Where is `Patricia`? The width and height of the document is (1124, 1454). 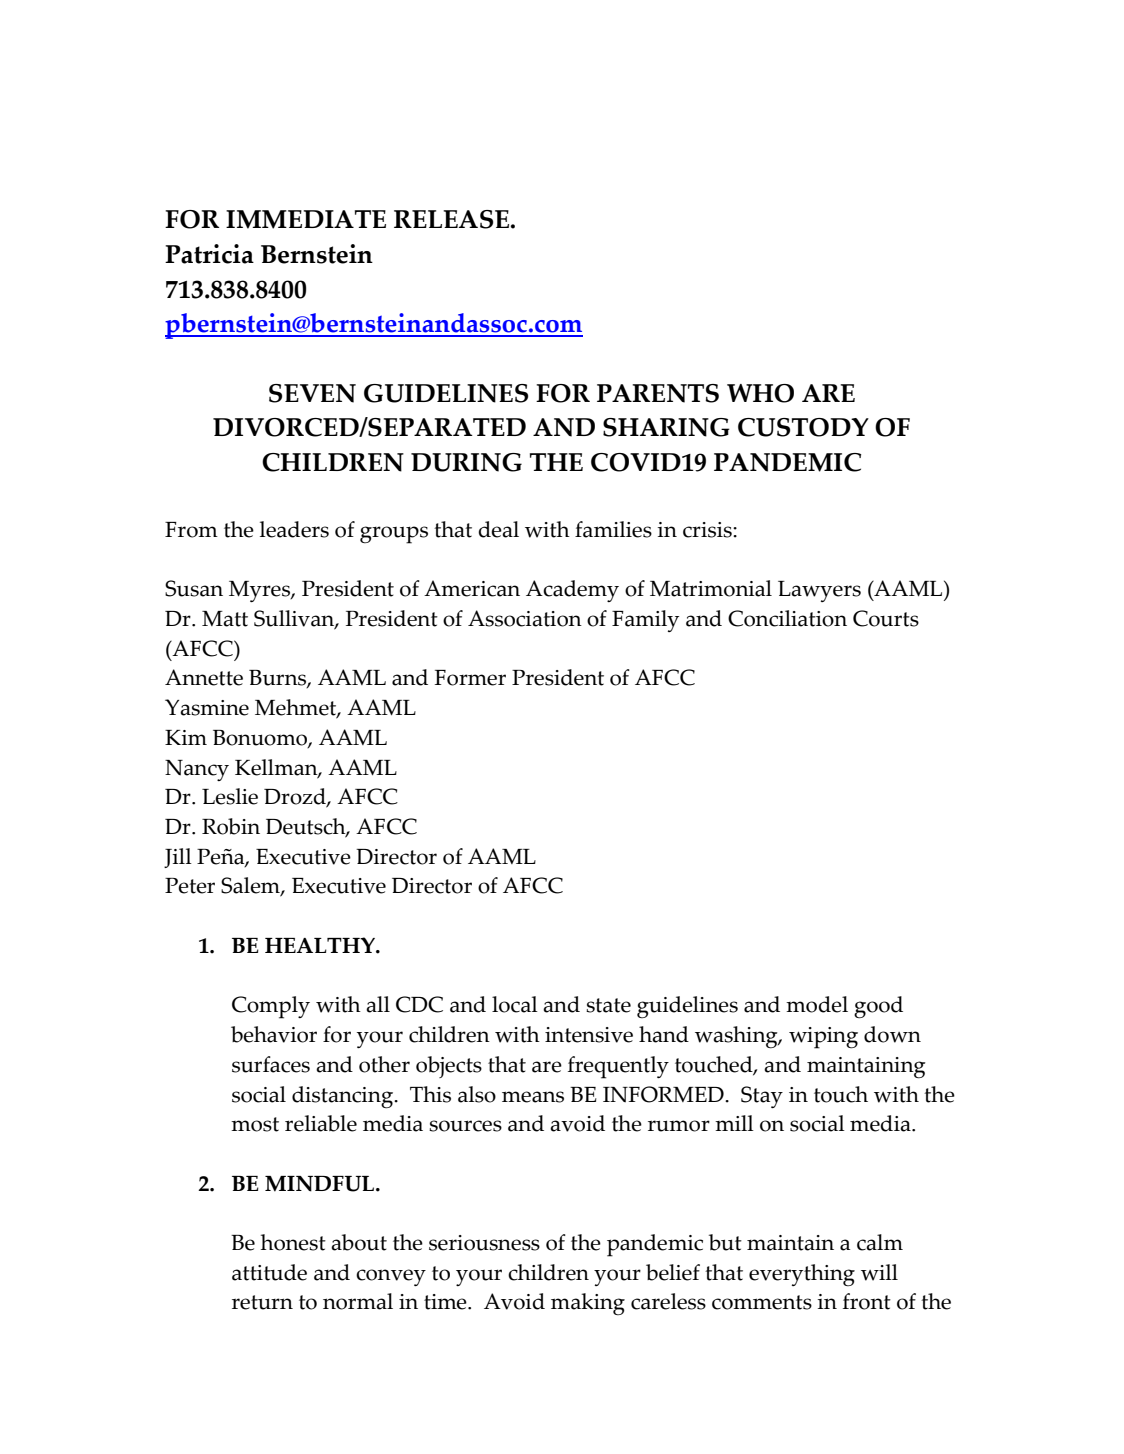 Patricia is located at coordinates (209, 254).
